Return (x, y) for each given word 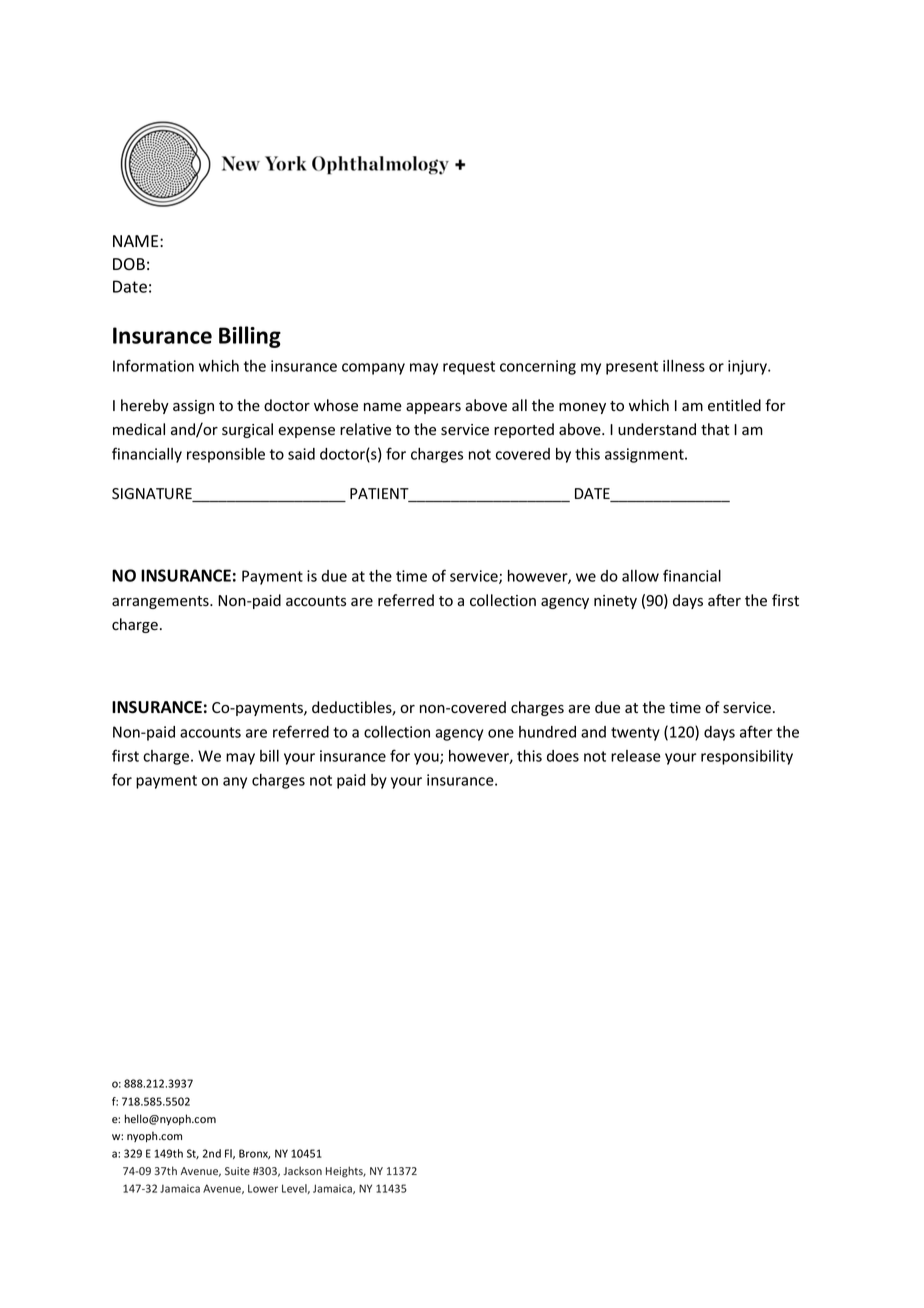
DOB (129, 264)
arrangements (161, 602)
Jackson (302, 1170)
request (469, 368)
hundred (547, 732)
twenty (635, 734)
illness (684, 366)
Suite (237, 1171)
